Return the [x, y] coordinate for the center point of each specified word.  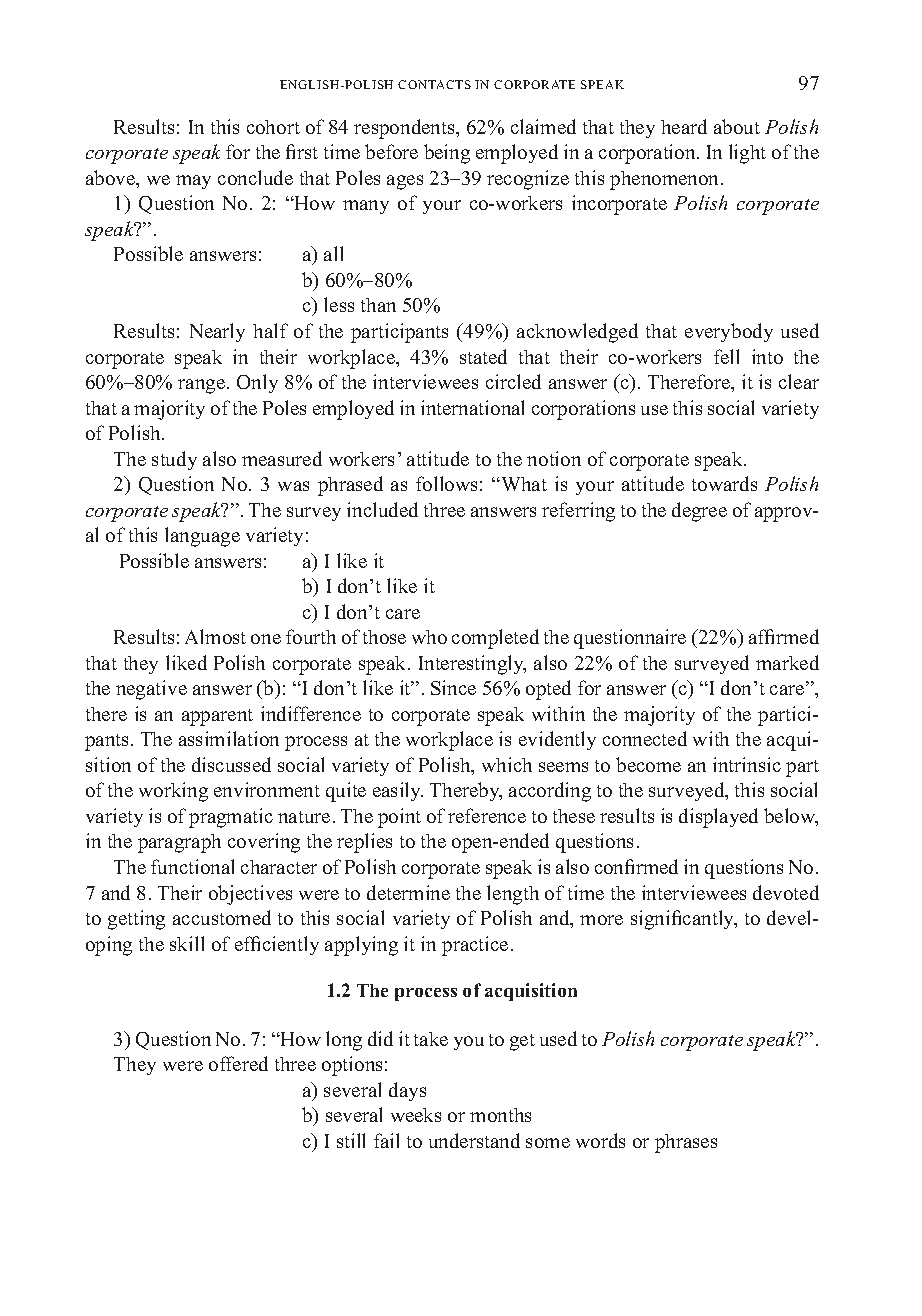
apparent [217, 717]
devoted [786, 892]
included [382, 509]
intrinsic [747, 764]
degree [699, 512]
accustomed [222, 917]
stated [483, 356]
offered [238, 1063]
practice [475, 946]
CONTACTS [434, 84]
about [737, 126]
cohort [273, 127]
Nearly [217, 332]
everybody [729, 332]
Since [453, 687]
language [202, 537]
